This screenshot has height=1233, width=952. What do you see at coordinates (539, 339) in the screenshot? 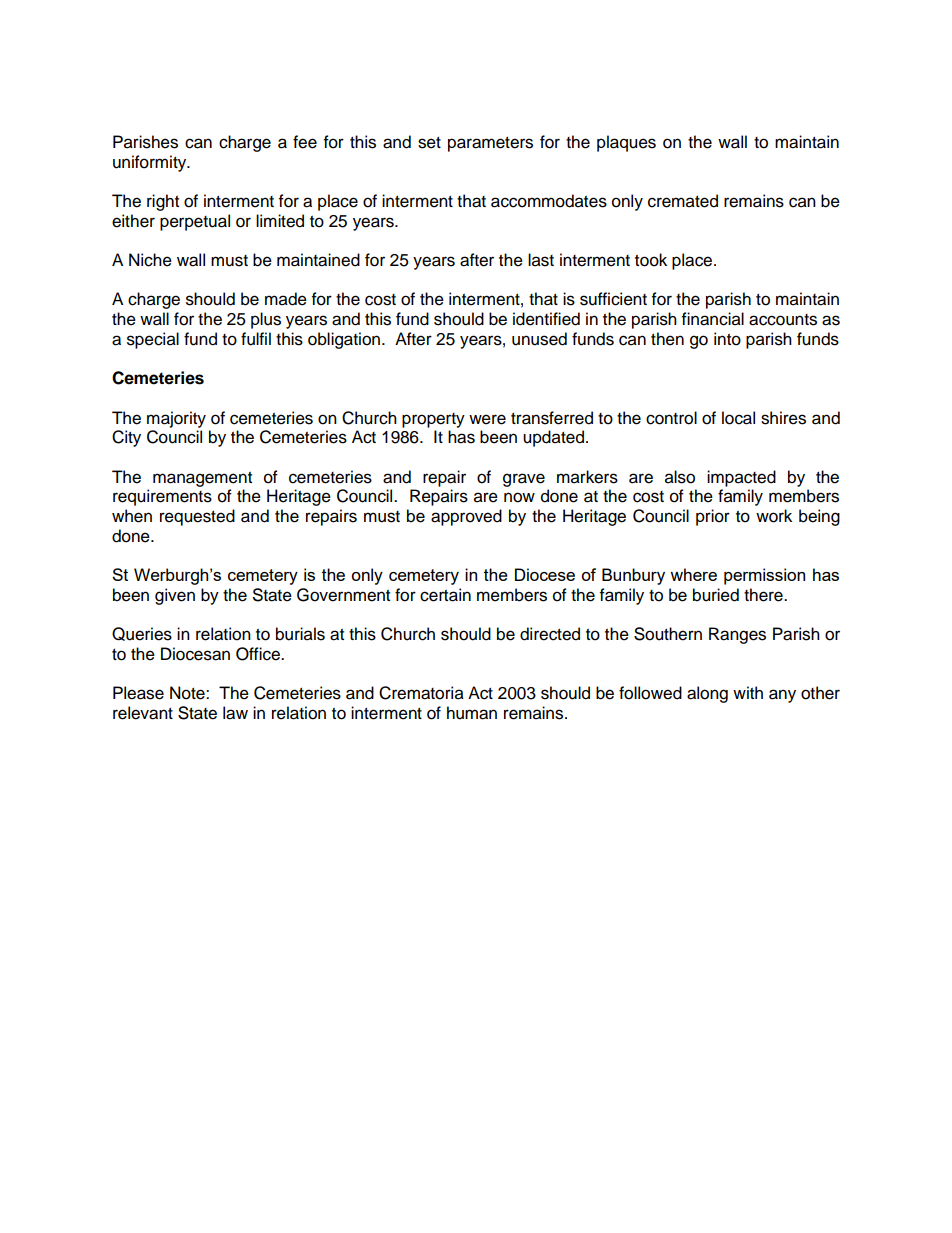
I see `unused` at bounding box center [539, 339].
